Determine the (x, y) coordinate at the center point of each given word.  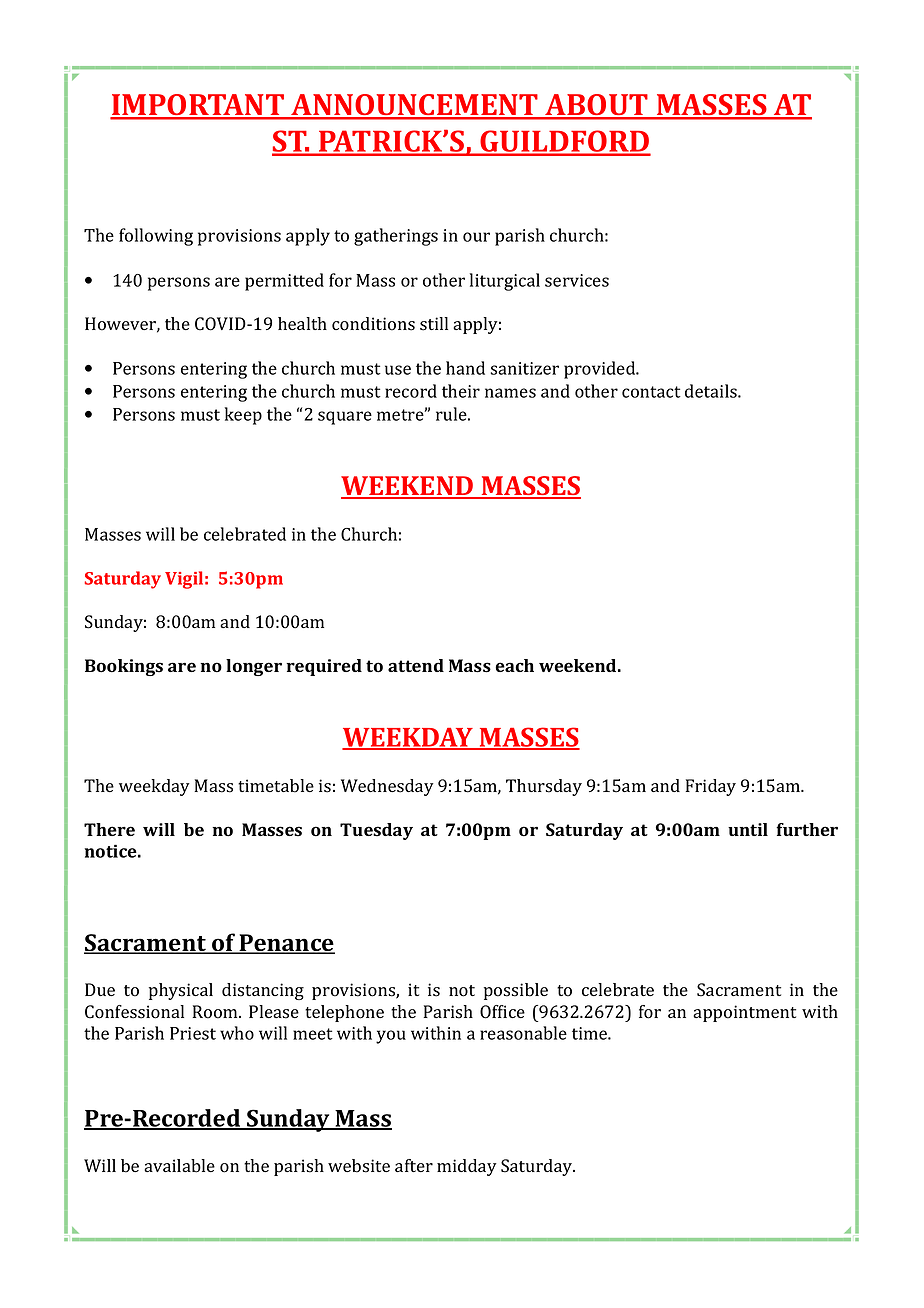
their (461, 391)
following (156, 237)
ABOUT (596, 106)
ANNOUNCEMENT (414, 106)
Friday (711, 787)
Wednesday (387, 787)
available (179, 1166)
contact (651, 392)
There (109, 829)
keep (243, 416)
